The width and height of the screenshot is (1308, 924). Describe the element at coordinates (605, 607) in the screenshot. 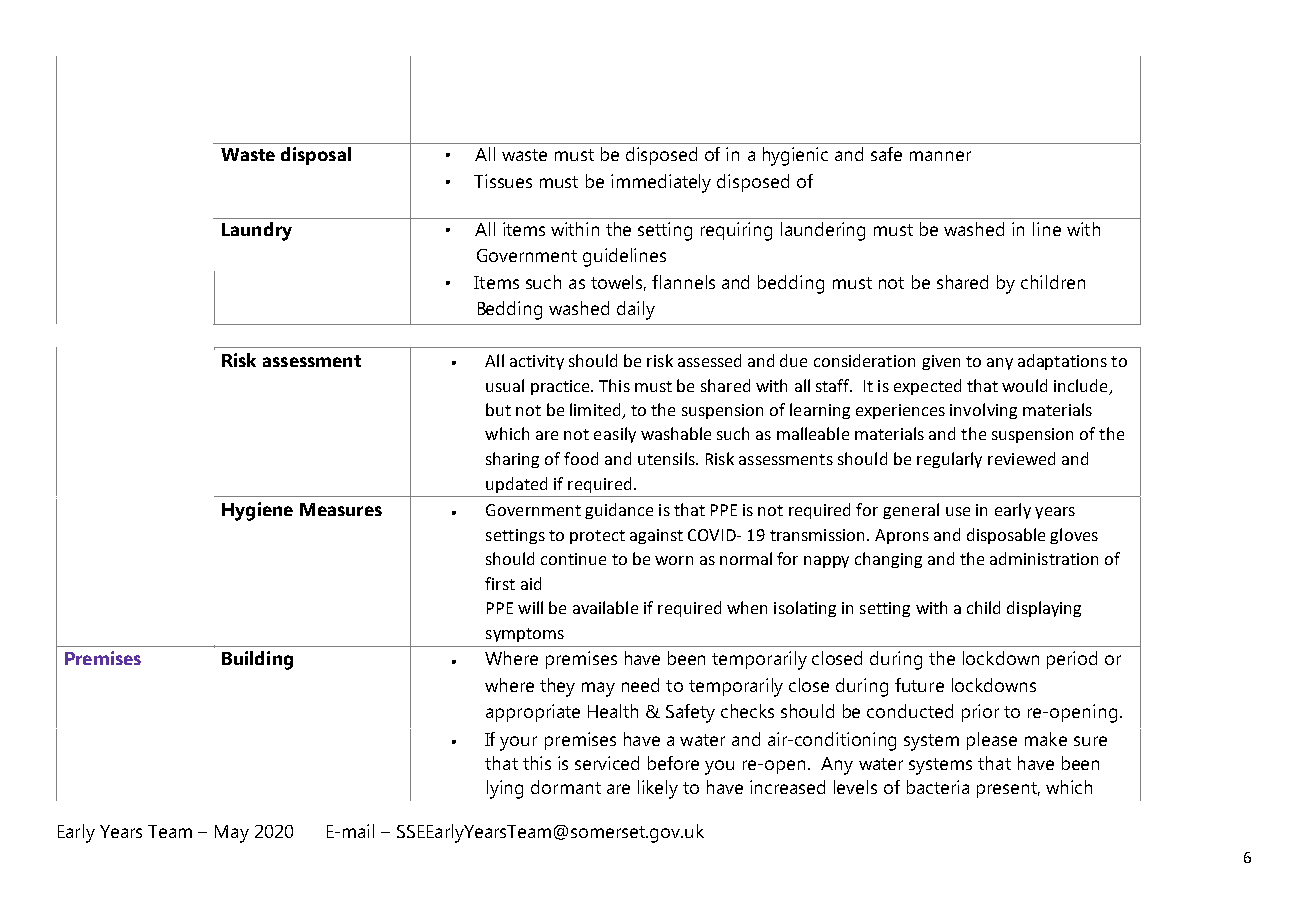

I see `available` at that location.
